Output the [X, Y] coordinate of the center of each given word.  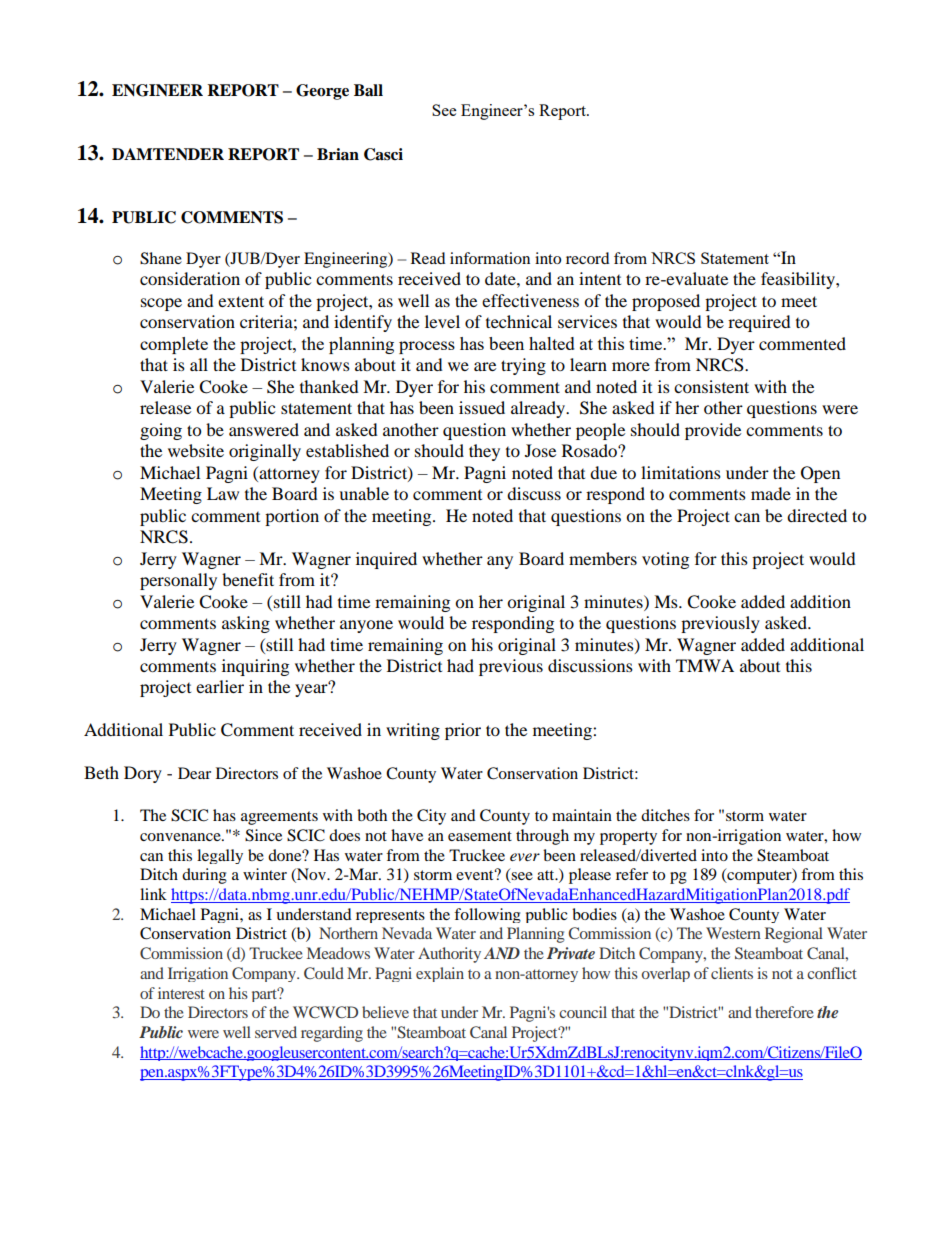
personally [178, 581]
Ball [368, 90]
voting [665, 560]
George [322, 92]
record [588, 258]
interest [181, 993]
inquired [386, 560]
